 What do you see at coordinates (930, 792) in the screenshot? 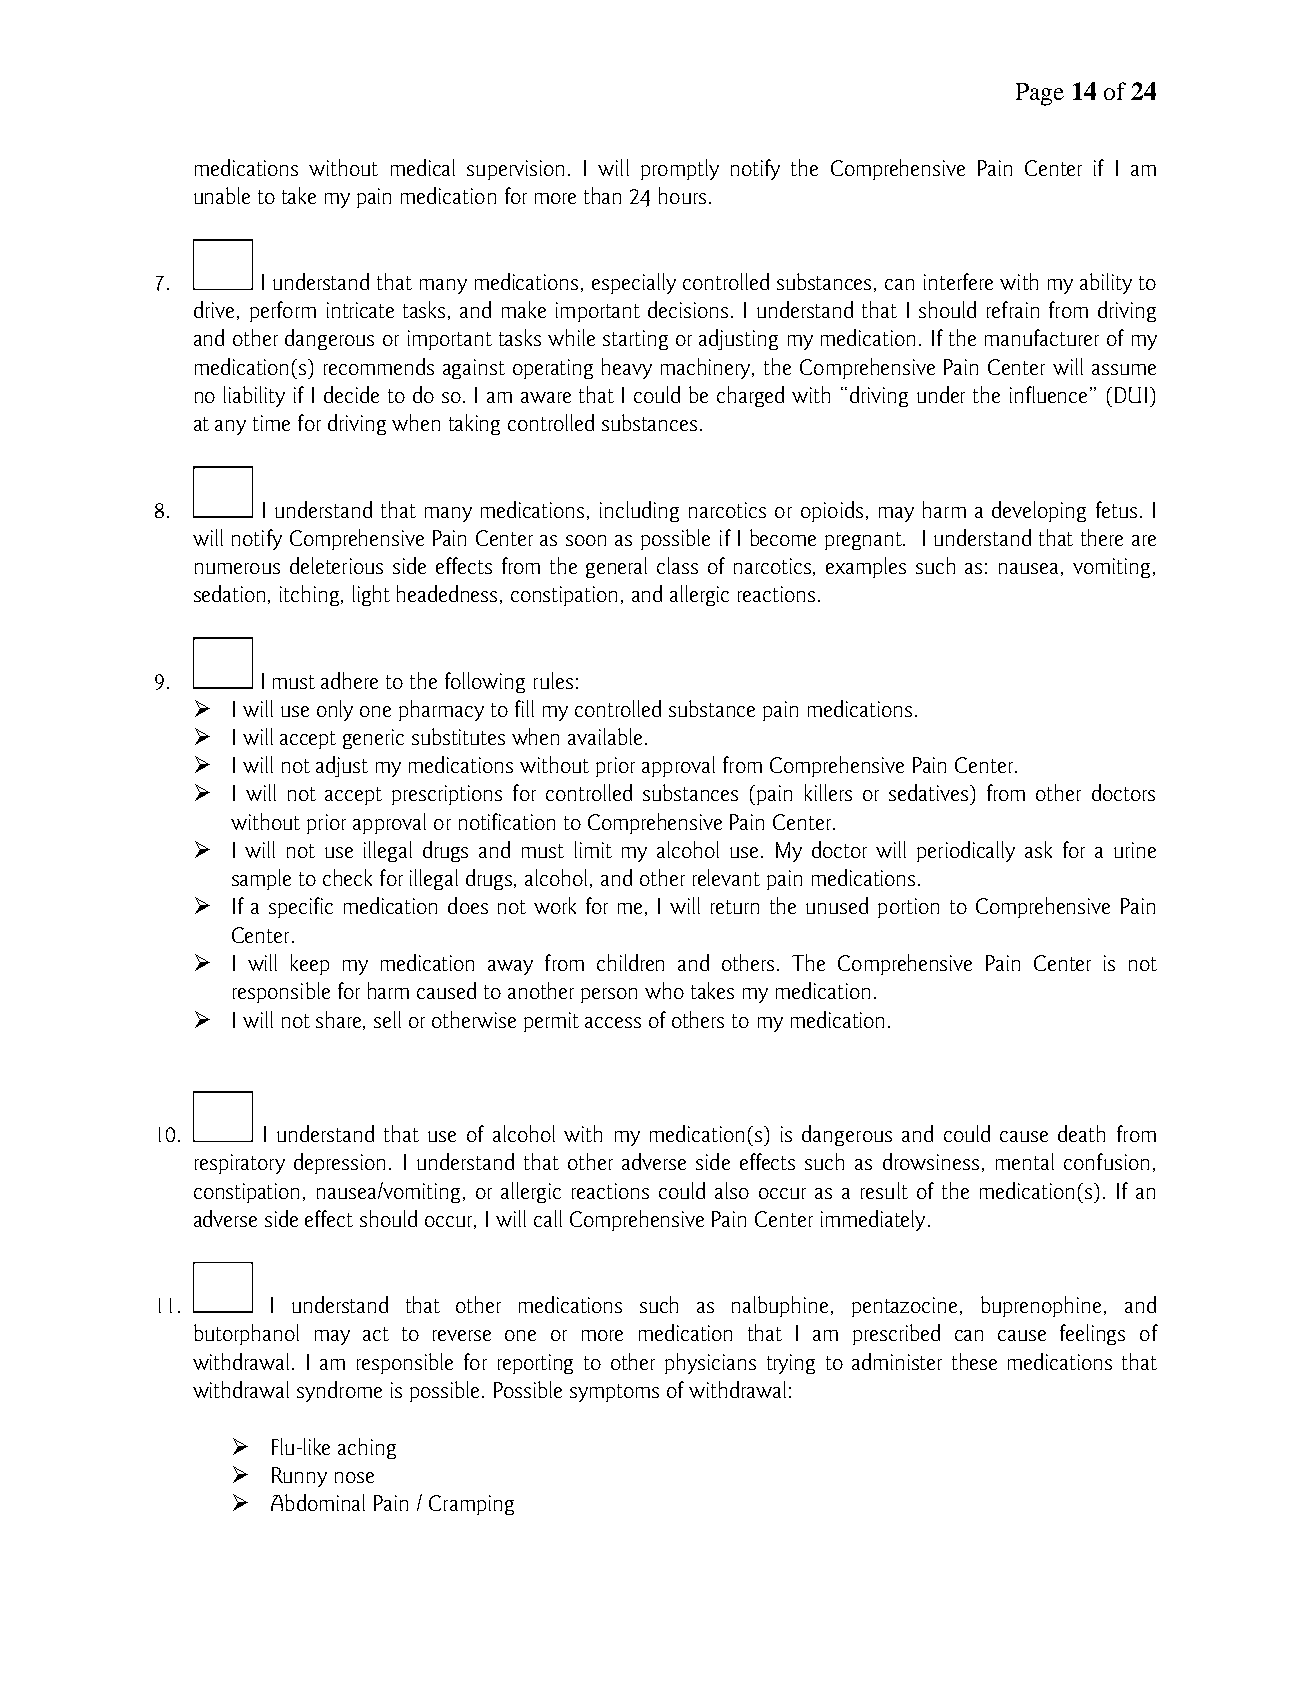
I see `sedatives` at bounding box center [930, 792].
